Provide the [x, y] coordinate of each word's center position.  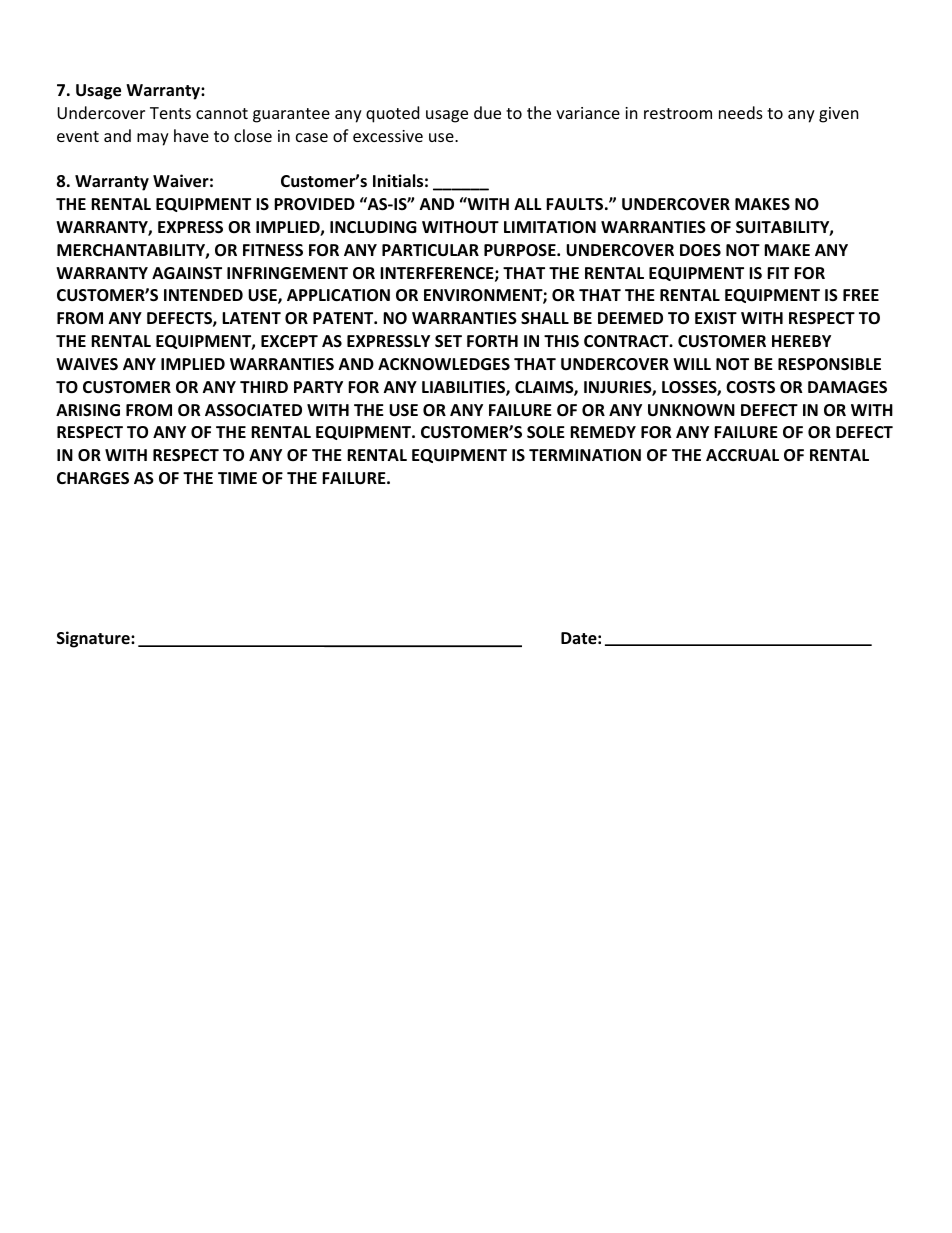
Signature [94, 639]
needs [741, 112]
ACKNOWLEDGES [444, 364]
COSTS [750, 387]
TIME [237, 478]
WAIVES [87, 364]
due [487, 112]
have [191, 135]
